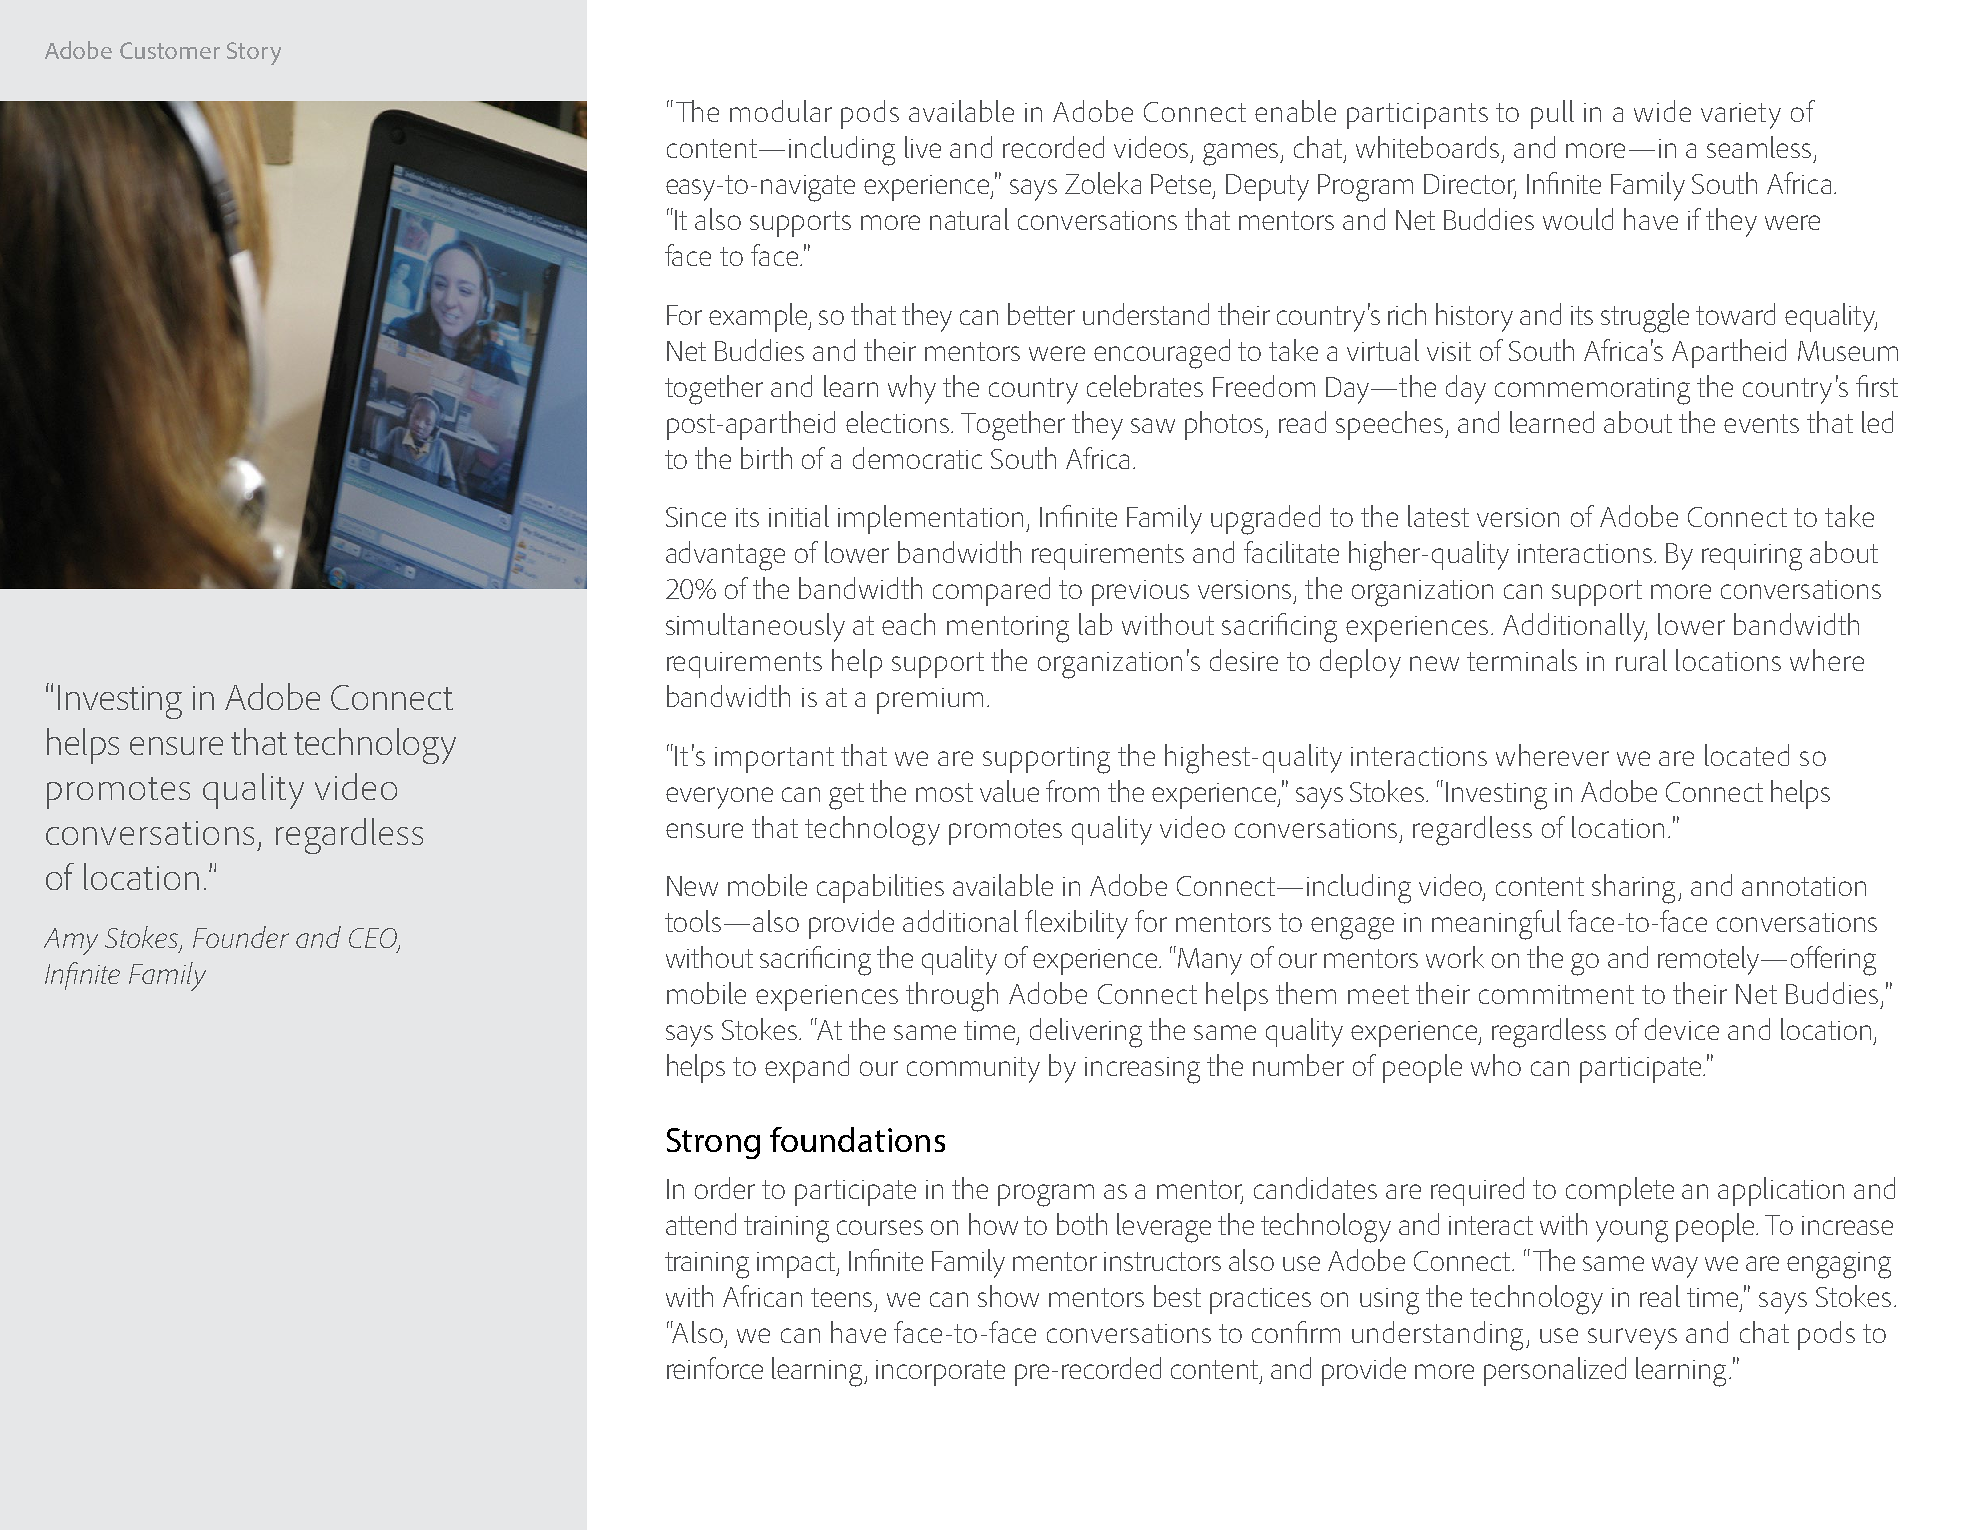  I want to click on Founder, so click(241, 937).
